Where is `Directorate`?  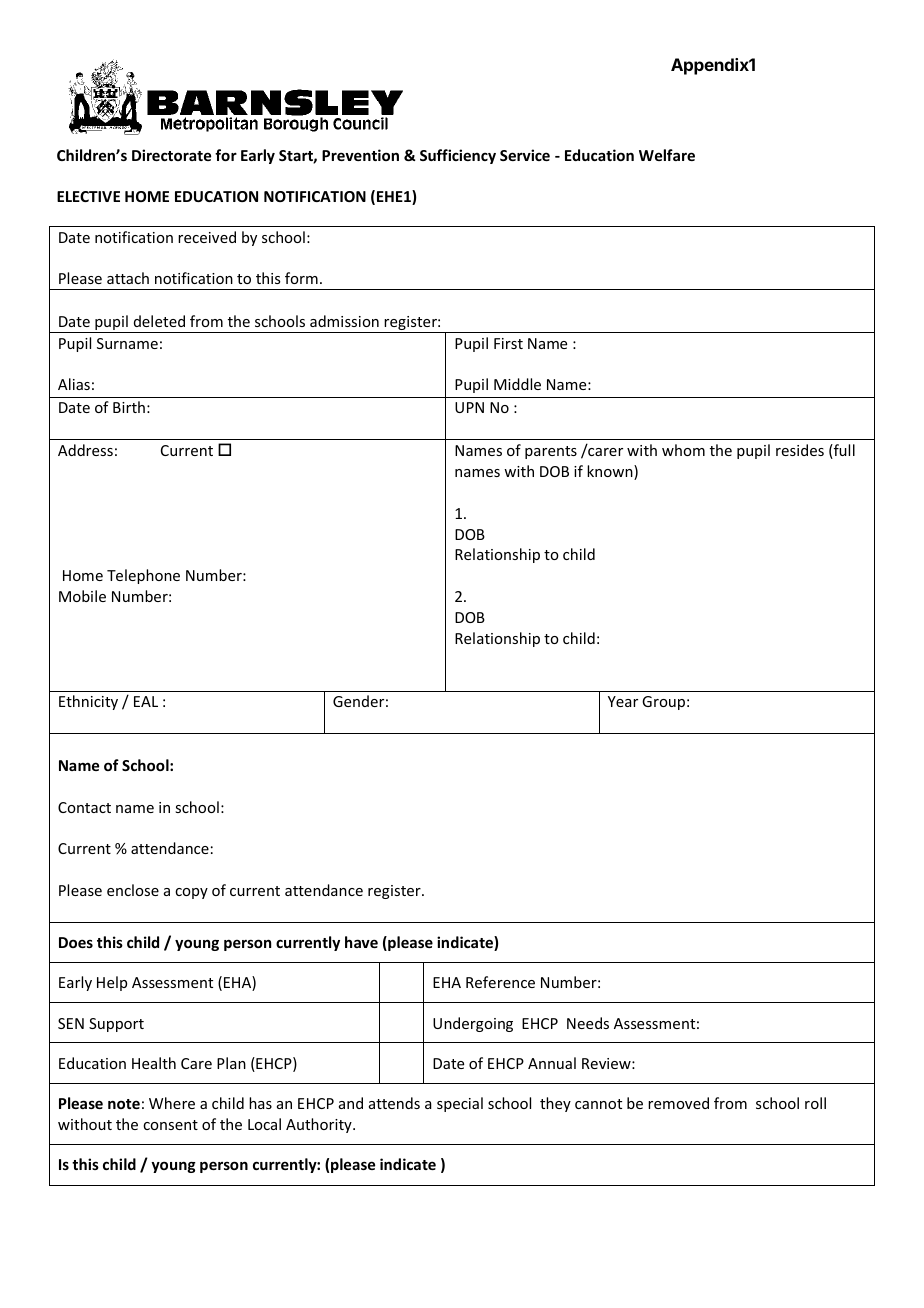
Directorate is located at coordinates (171, 155).
